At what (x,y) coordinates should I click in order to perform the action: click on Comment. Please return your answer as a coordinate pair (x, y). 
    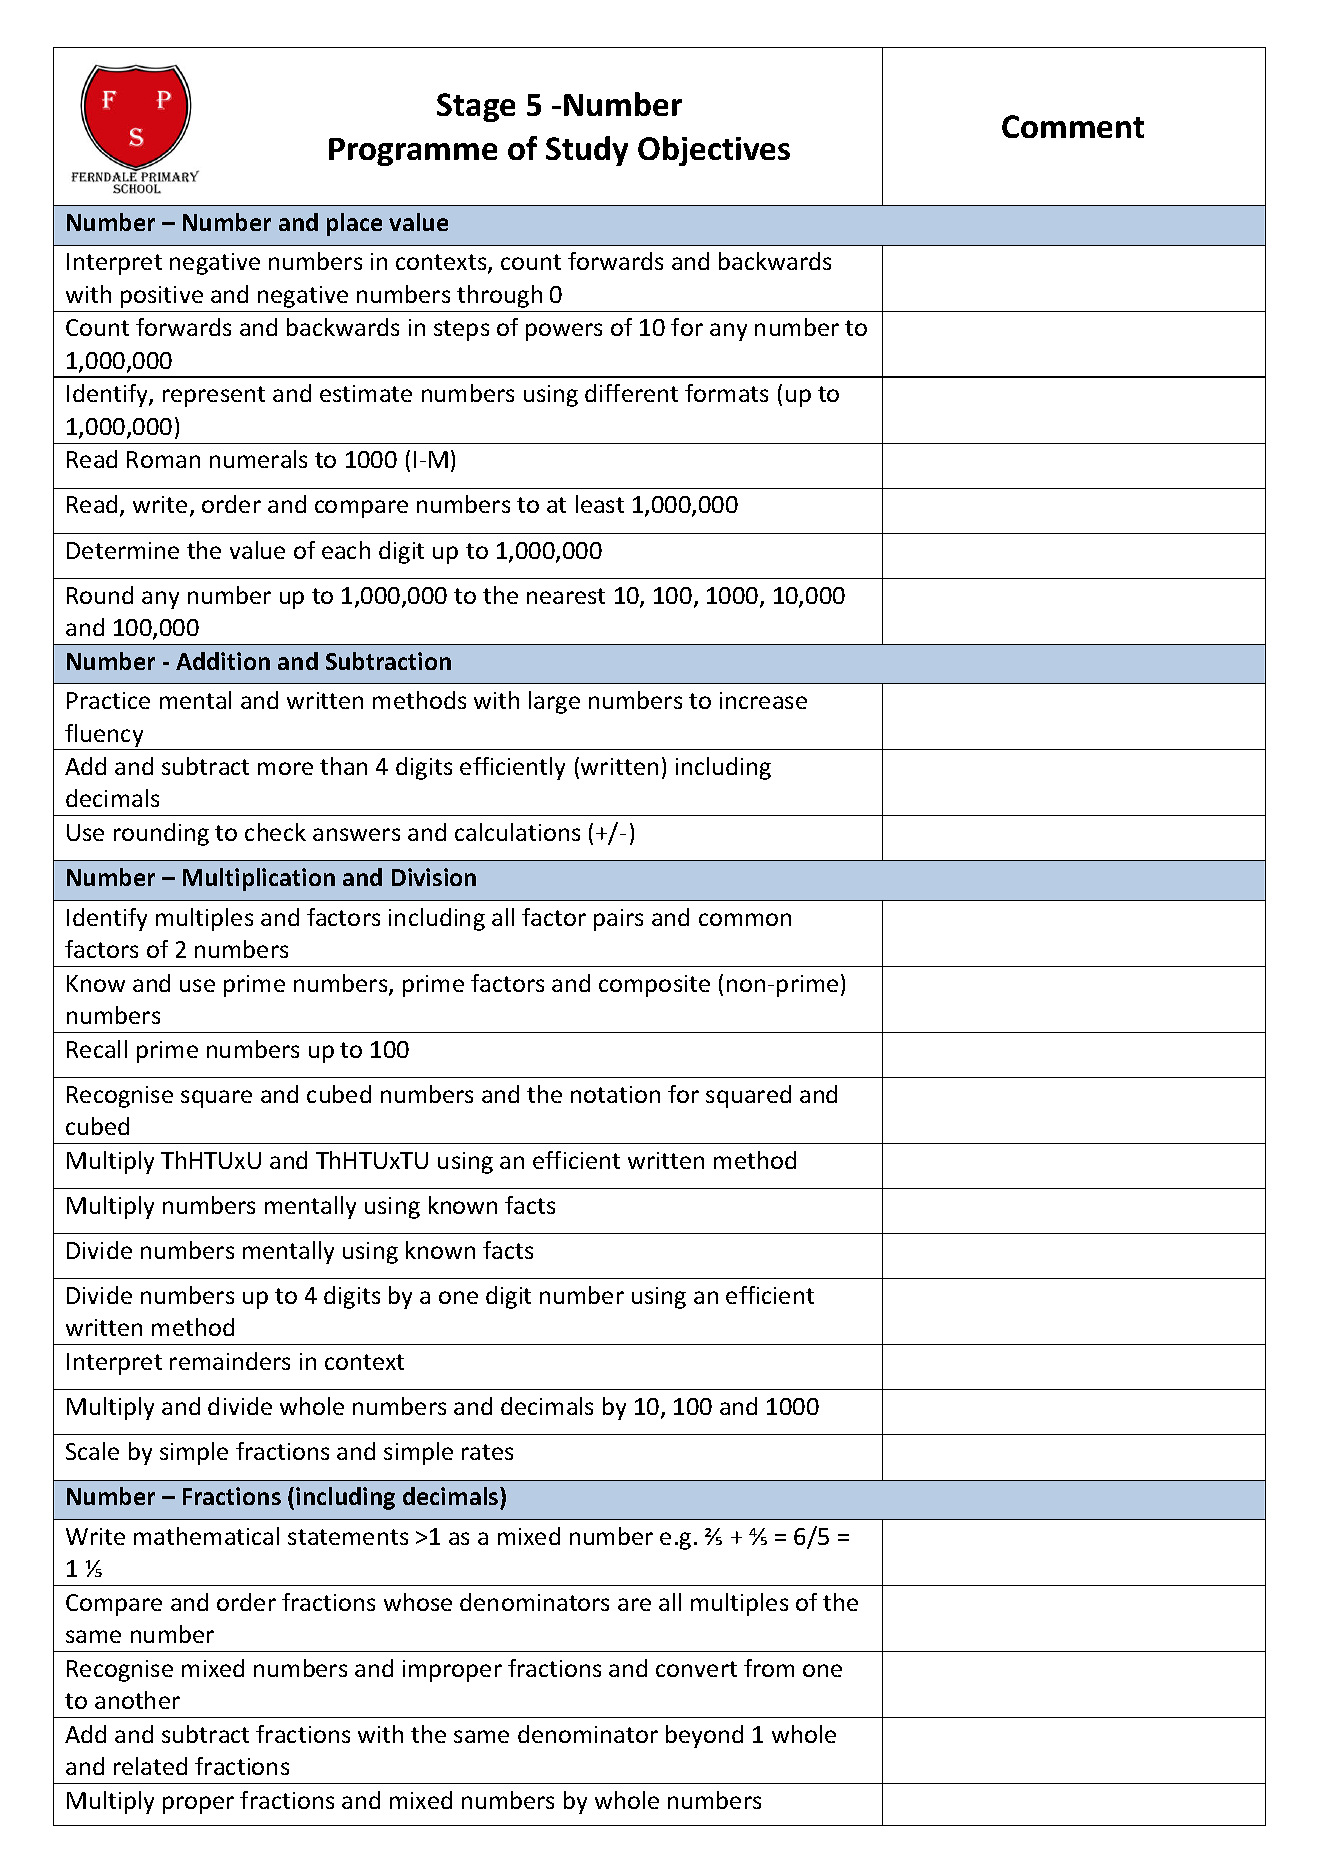
    Looking at the image, I should click on (1073, 126).
